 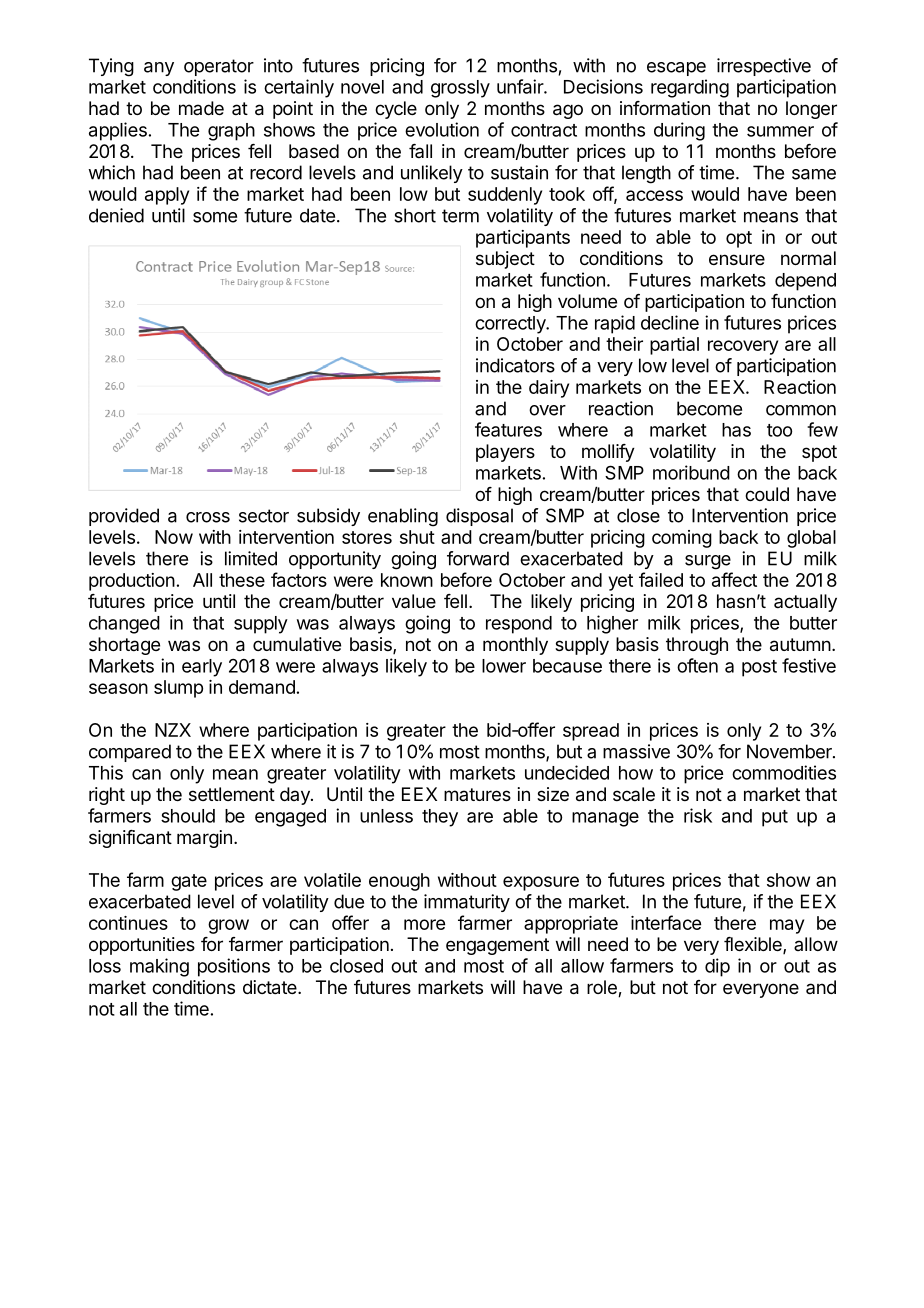 What do you see at coordinates (784, 772) in the screenshot?
I see `commodities` at bounding box center [784, 772].
